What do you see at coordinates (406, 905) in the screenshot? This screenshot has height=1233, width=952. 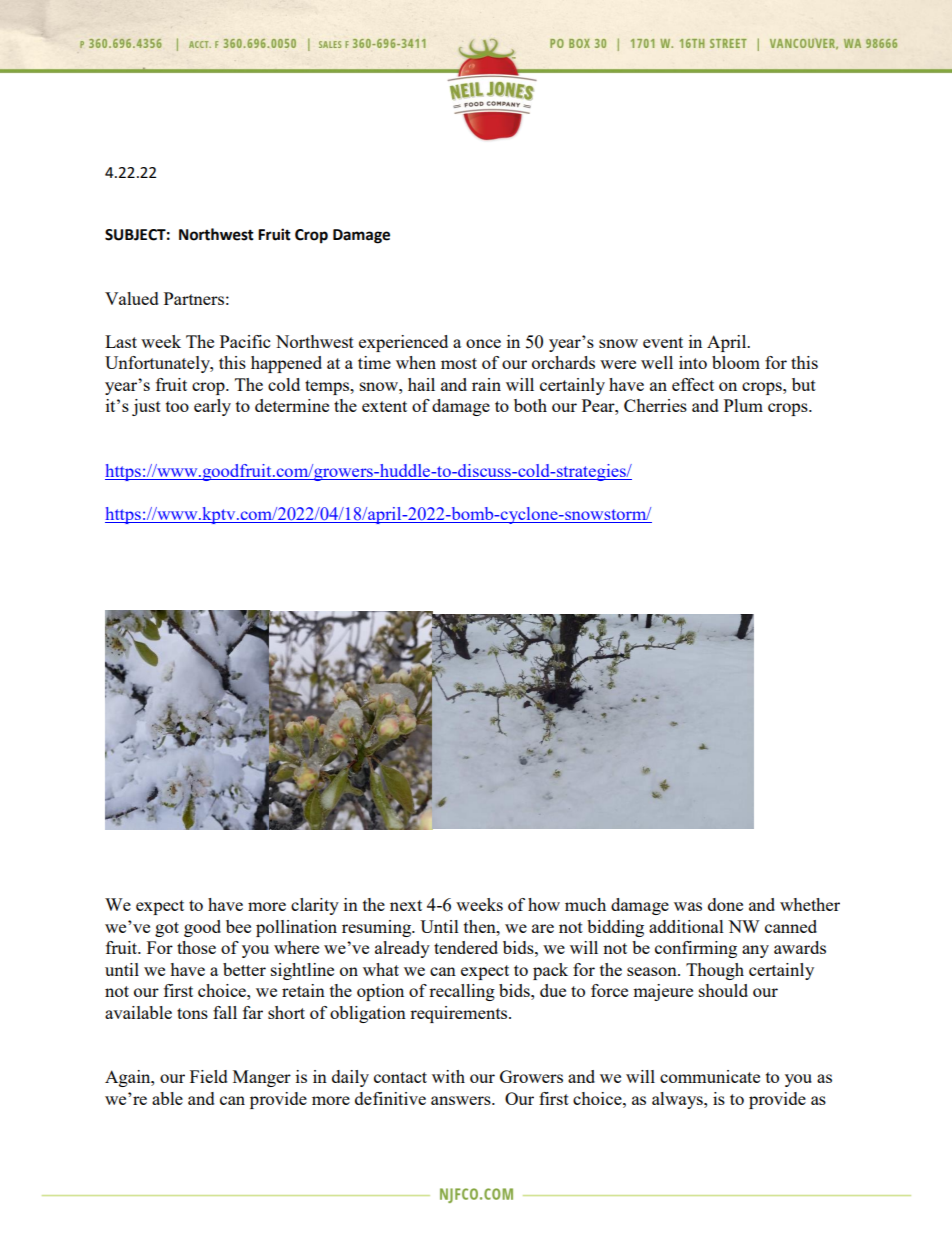 I see `next` at bounding box center [406, 905].
